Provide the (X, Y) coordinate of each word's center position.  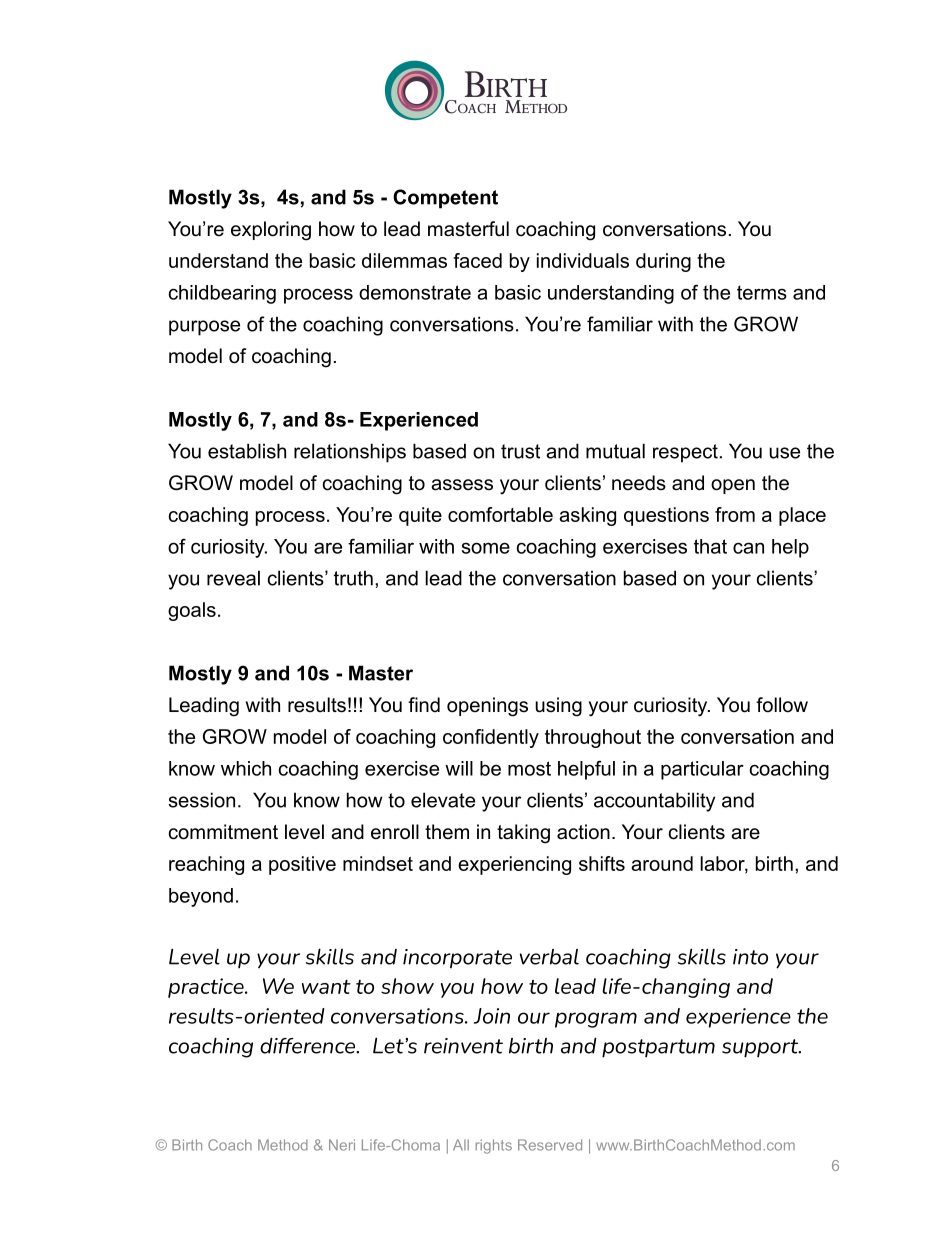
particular (702, 770)
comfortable (500, 514)
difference (309, 1045)
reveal (233, 578)
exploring (271, 231)
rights (493, 1146)
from (735, 514)
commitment (223, 832)
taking (523, 834)
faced (477, 260)
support (761, 1048)
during (663, 262)
